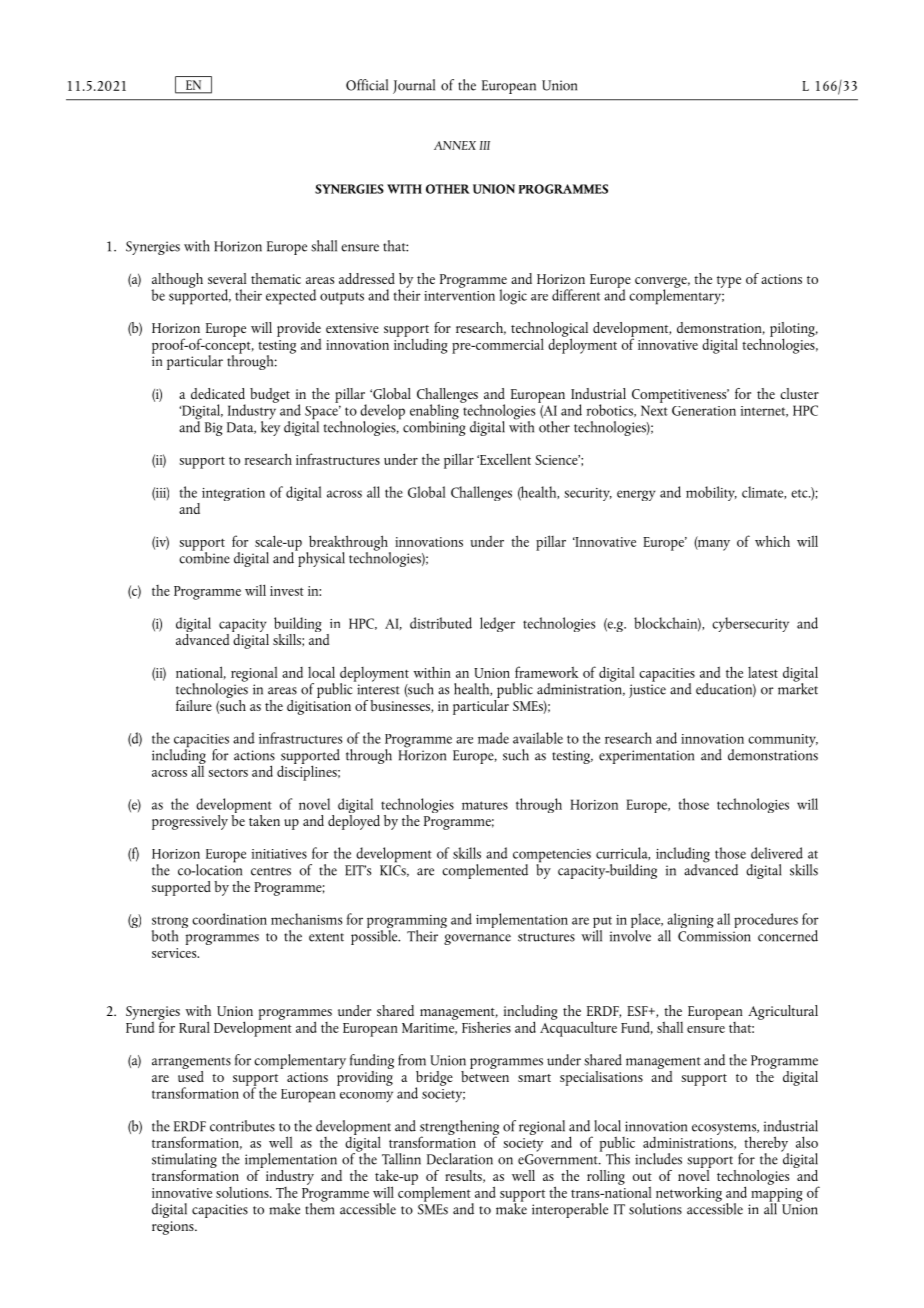  Describe the element at coordinates (772, 541) in the screenshot. I see `which` at that location.
